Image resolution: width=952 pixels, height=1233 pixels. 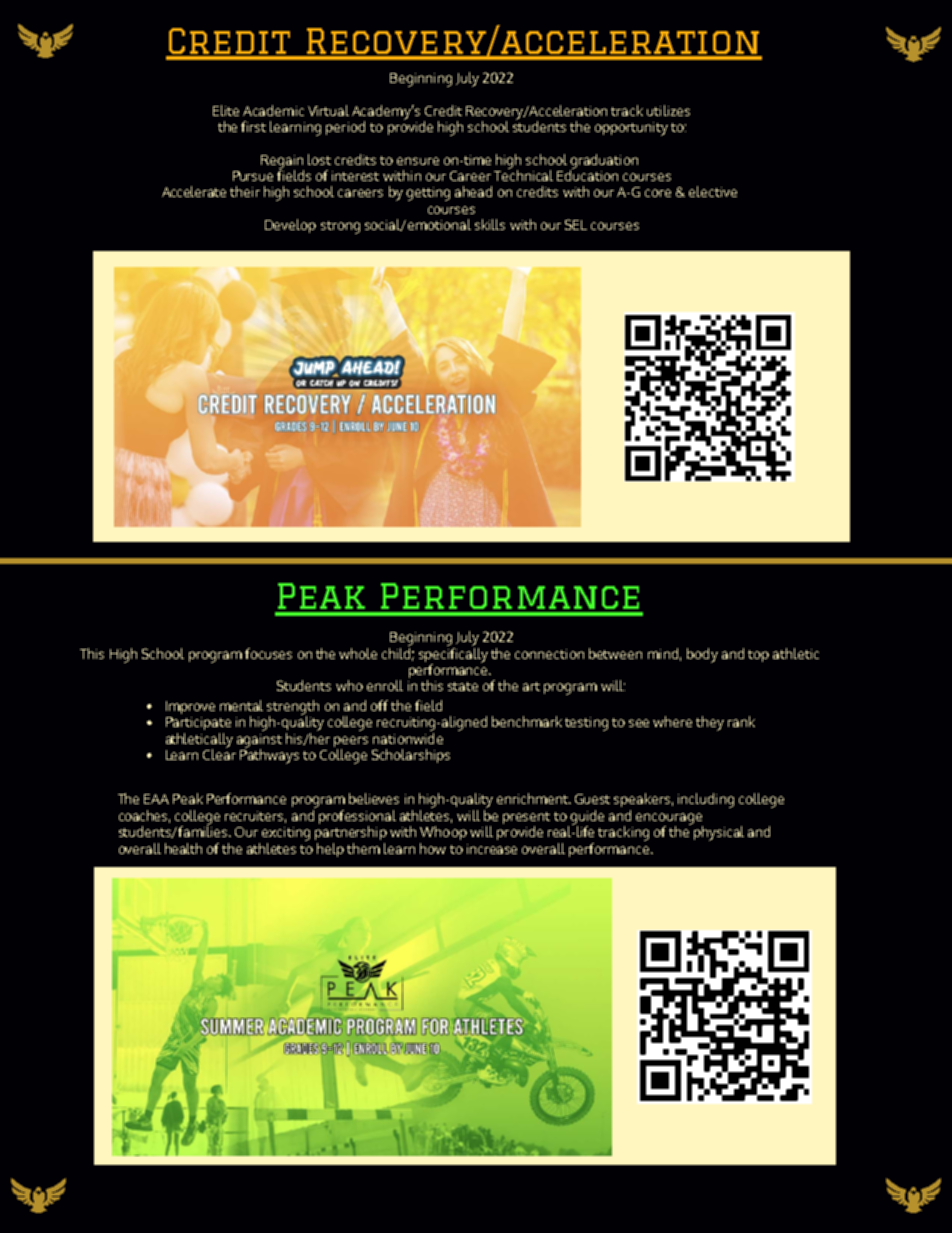 What do you see at coordinates (290, 226) in the screenshot?
I see `Develop` at bounding box center [290, 226].
